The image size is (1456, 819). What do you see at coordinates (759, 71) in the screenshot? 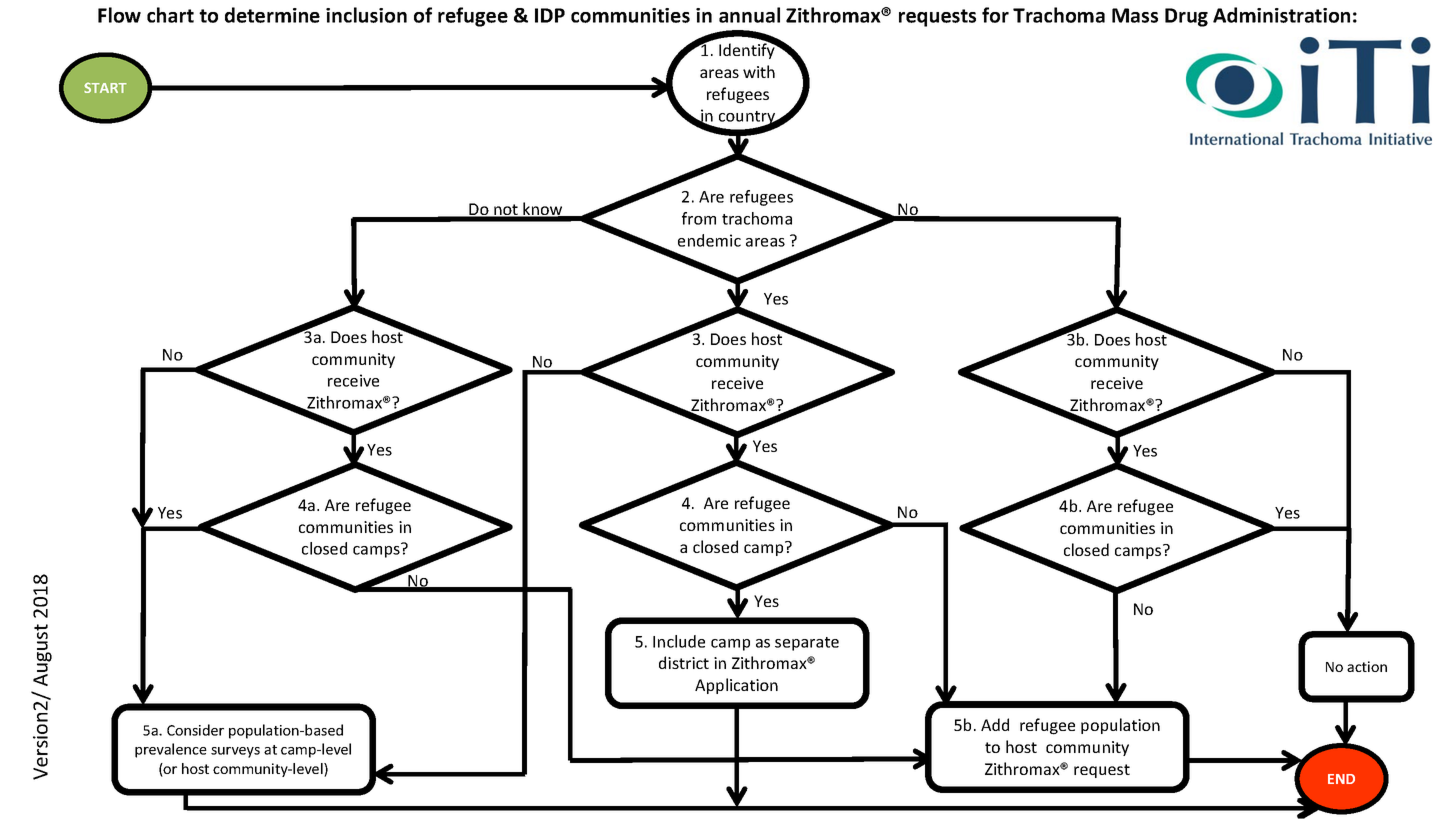
I see `with` at bounding box center [759, 71].
